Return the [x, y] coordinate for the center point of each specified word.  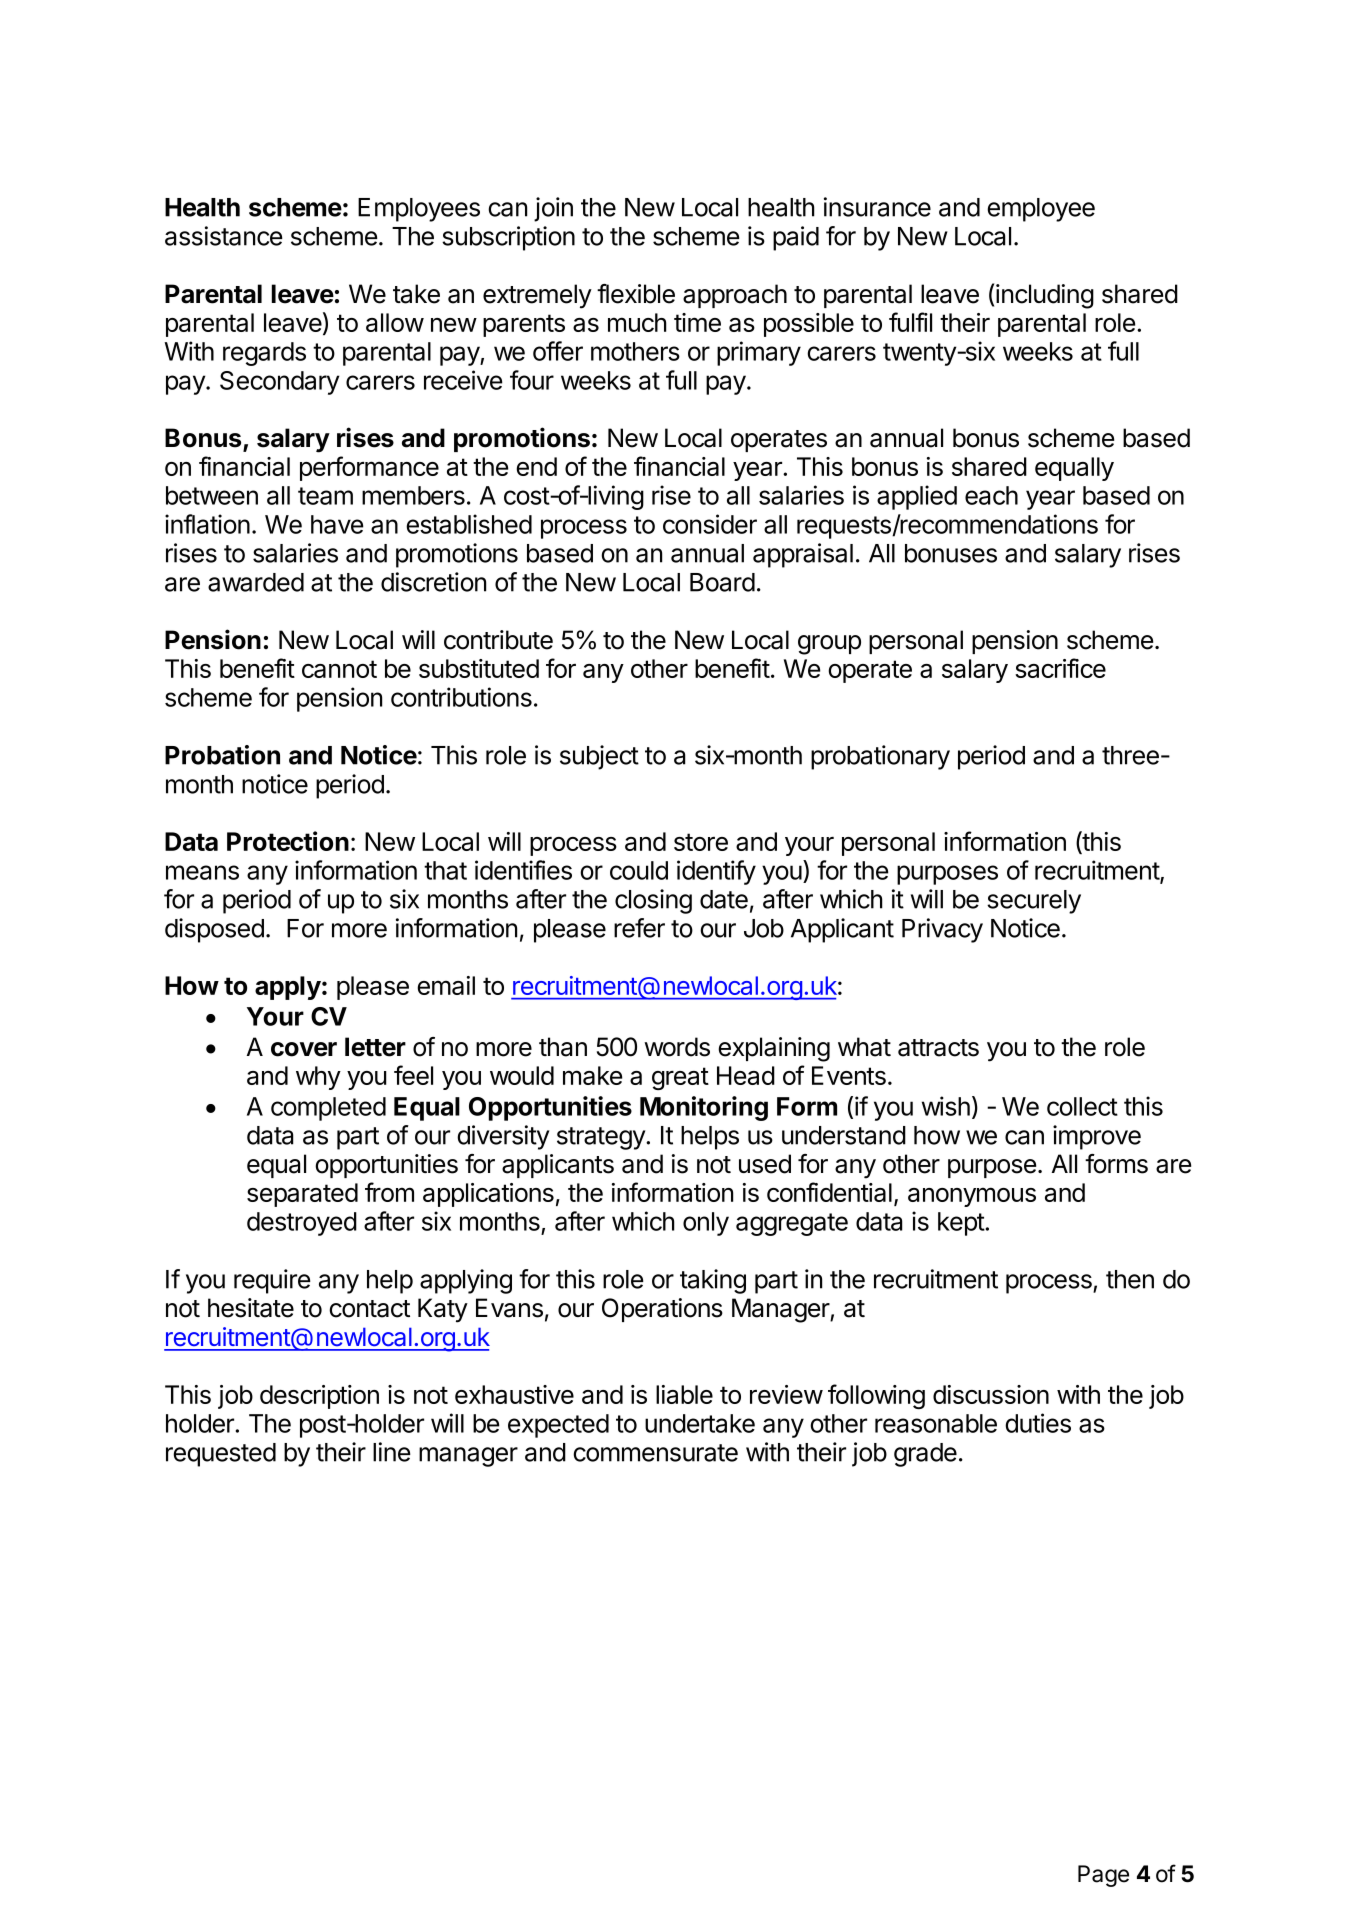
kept [961, 1224]
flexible [636, 294]
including [1045, 296]
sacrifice [1060, 668]
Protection [288, 841]
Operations [662, 1310]
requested [221, 1455]
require [272, 1281]
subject [599, 757]
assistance [224, 236]
